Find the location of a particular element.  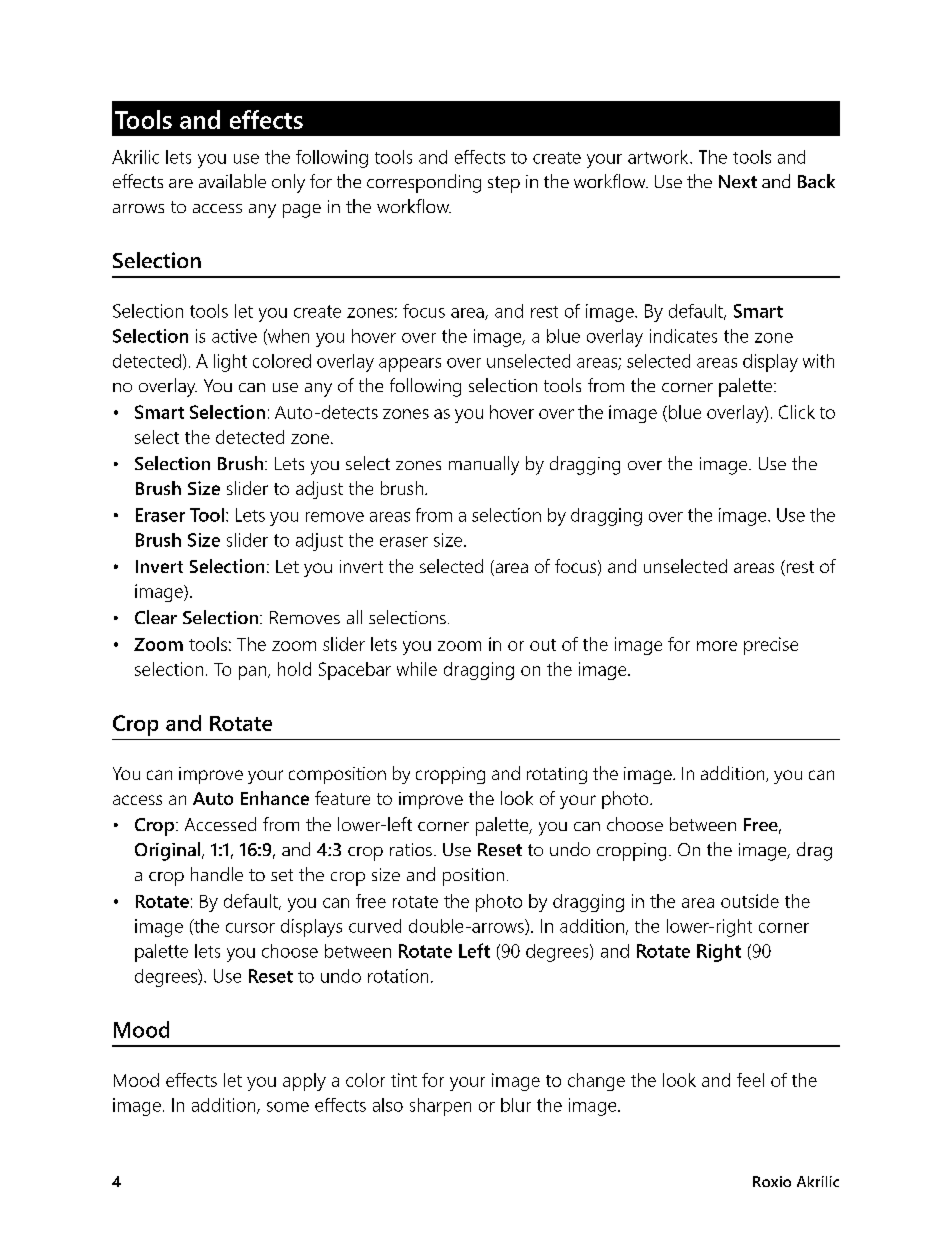

available is located at coordinates (232, 181).
